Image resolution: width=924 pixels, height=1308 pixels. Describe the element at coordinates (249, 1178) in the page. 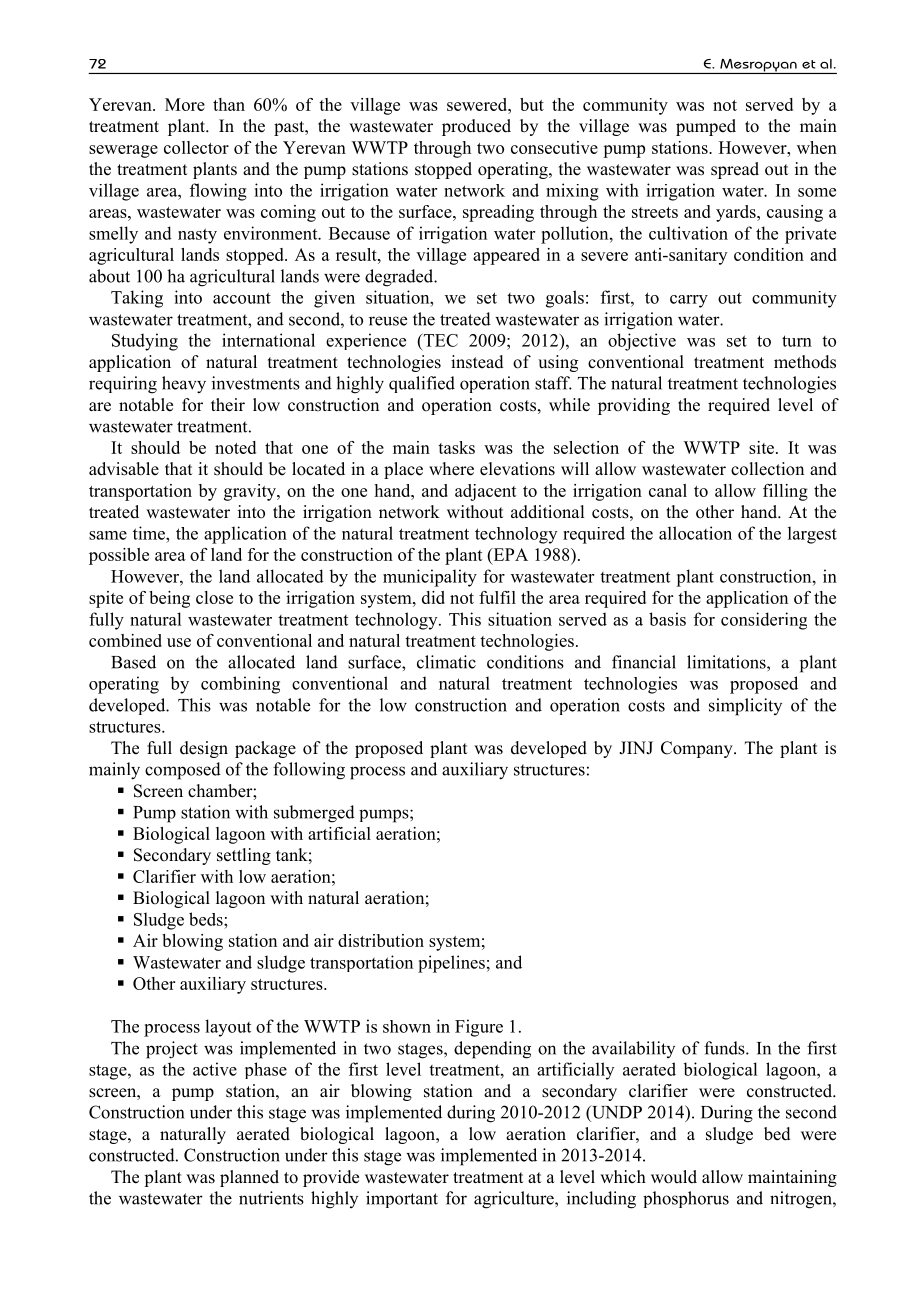

I see `planned` at that location.
